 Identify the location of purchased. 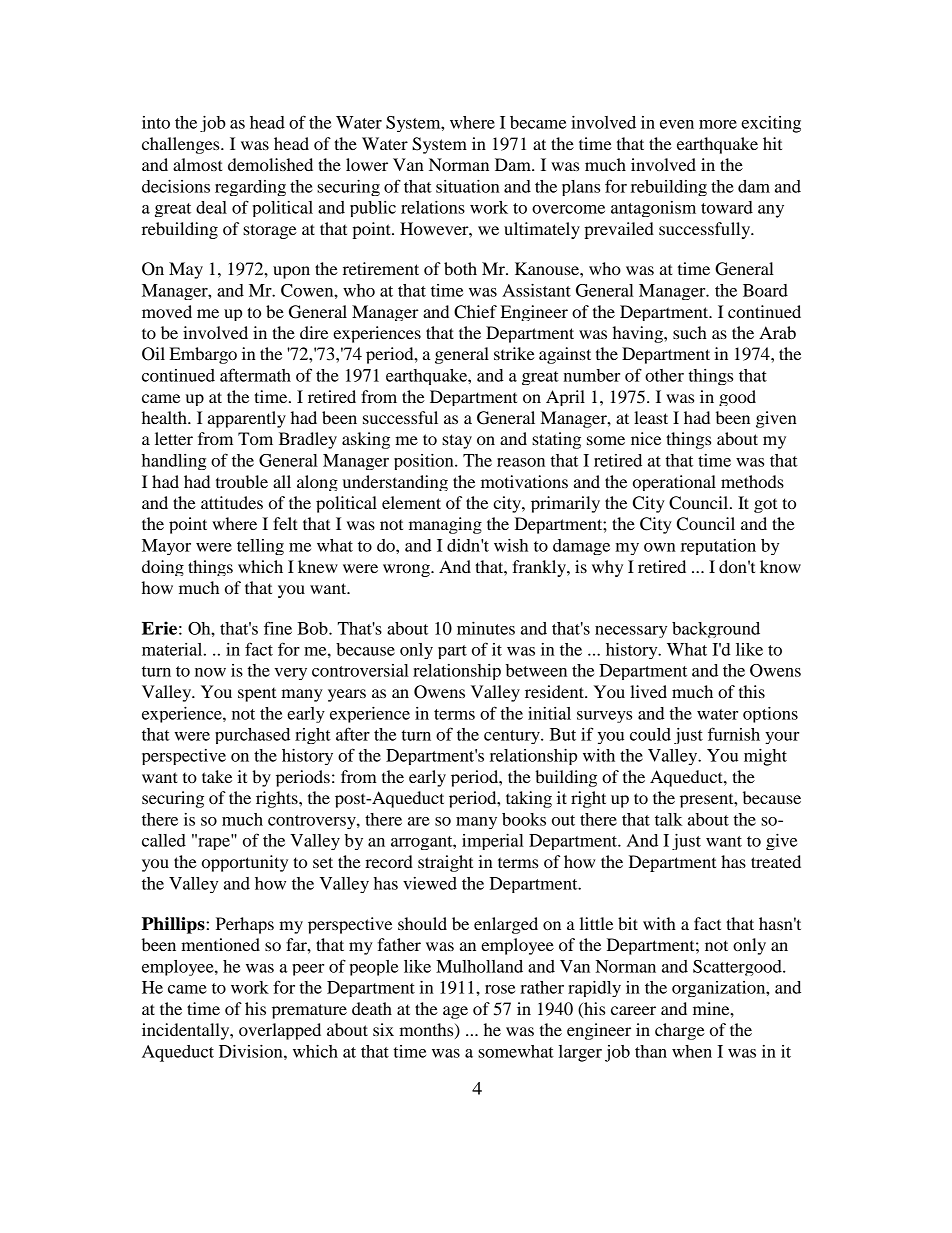
(252, 736).
